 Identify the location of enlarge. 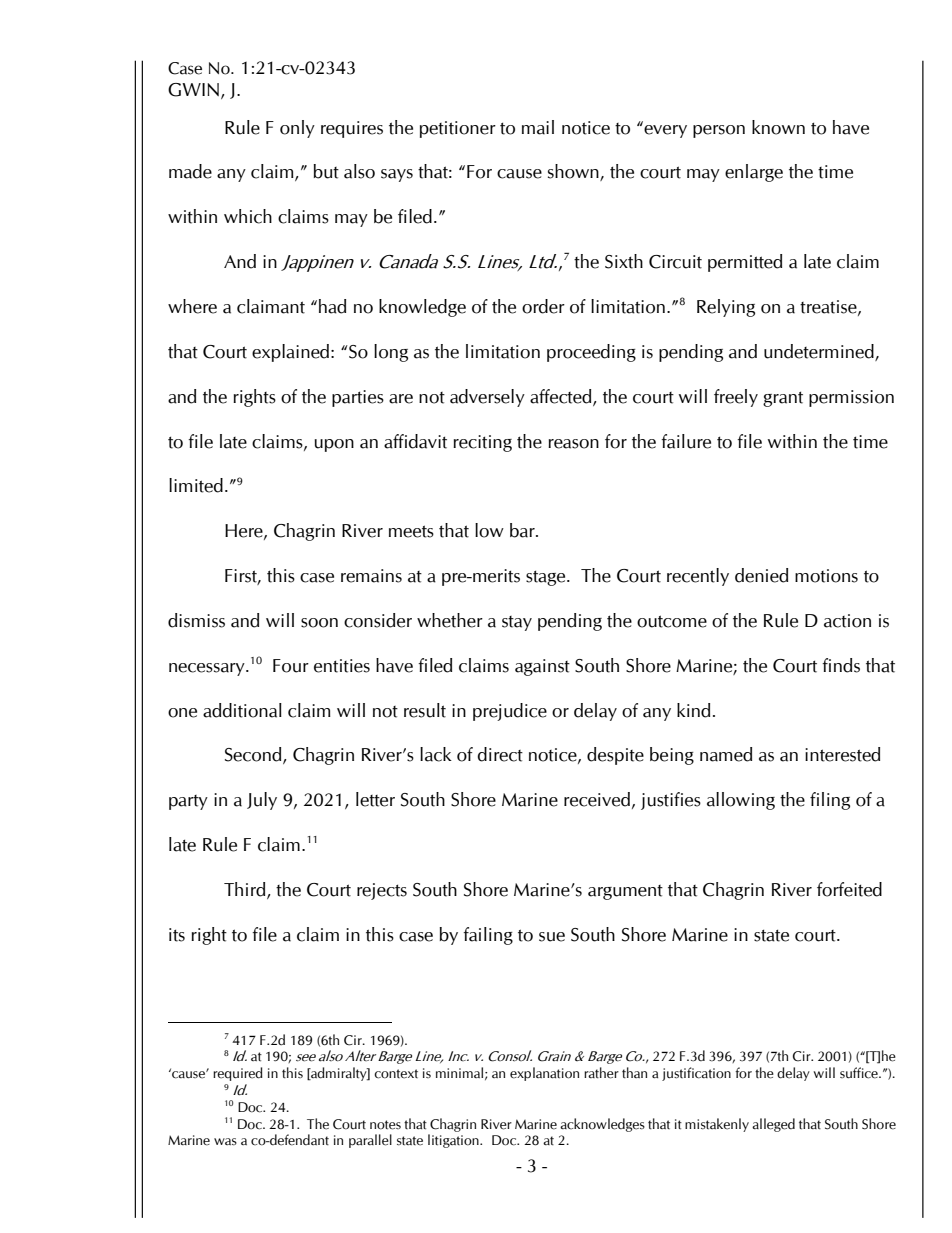
(754, 173).
